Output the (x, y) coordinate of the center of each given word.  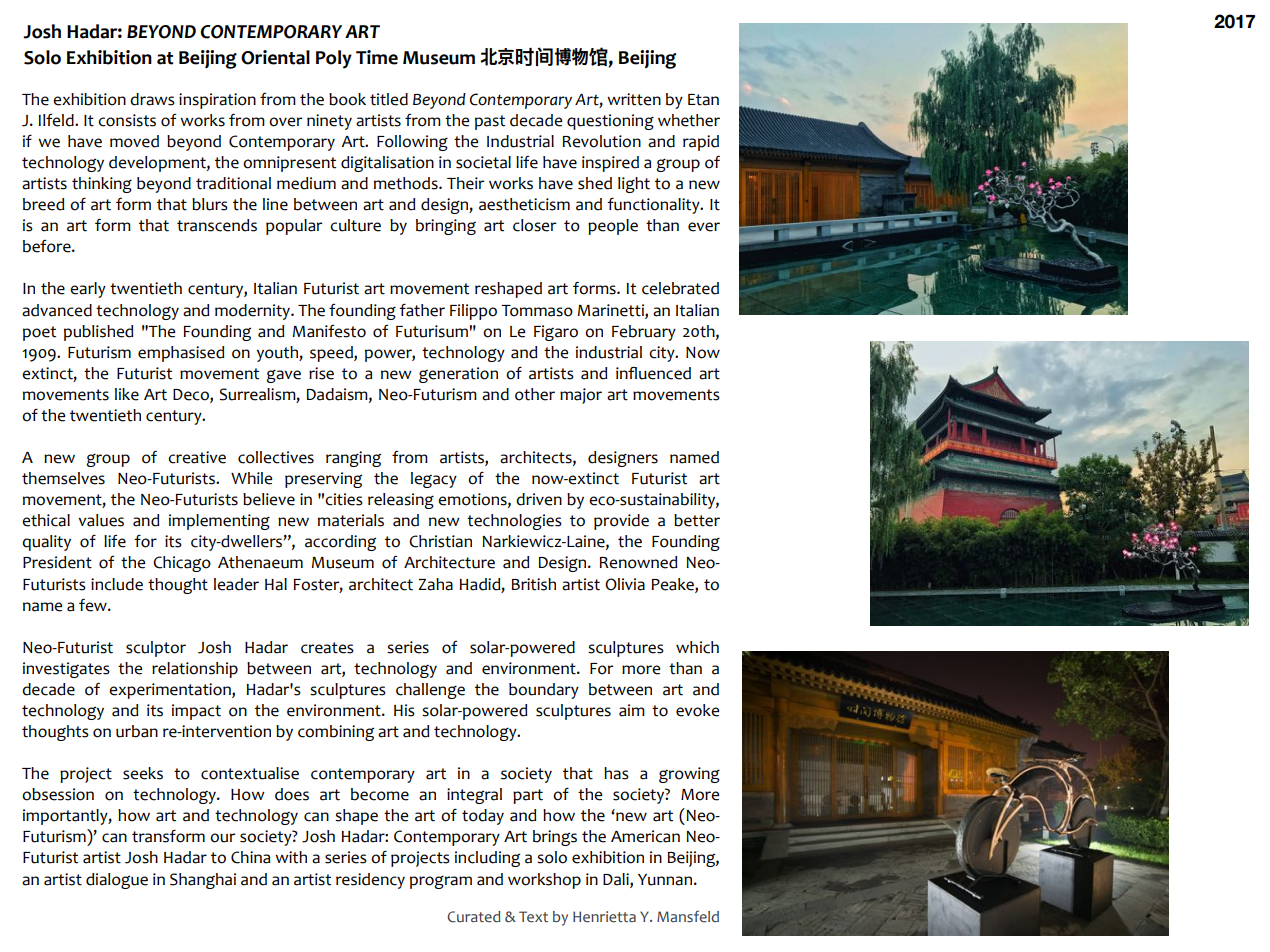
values (101, 520)
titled (389, 99)
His (404, 710)
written (634, 99)
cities (344, 499)
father (422, 310)
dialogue (117, 881)
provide (621, 522)
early (88, 290)
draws (152, 99)
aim (632, 710)
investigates (66, 670)
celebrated (680, 288)
